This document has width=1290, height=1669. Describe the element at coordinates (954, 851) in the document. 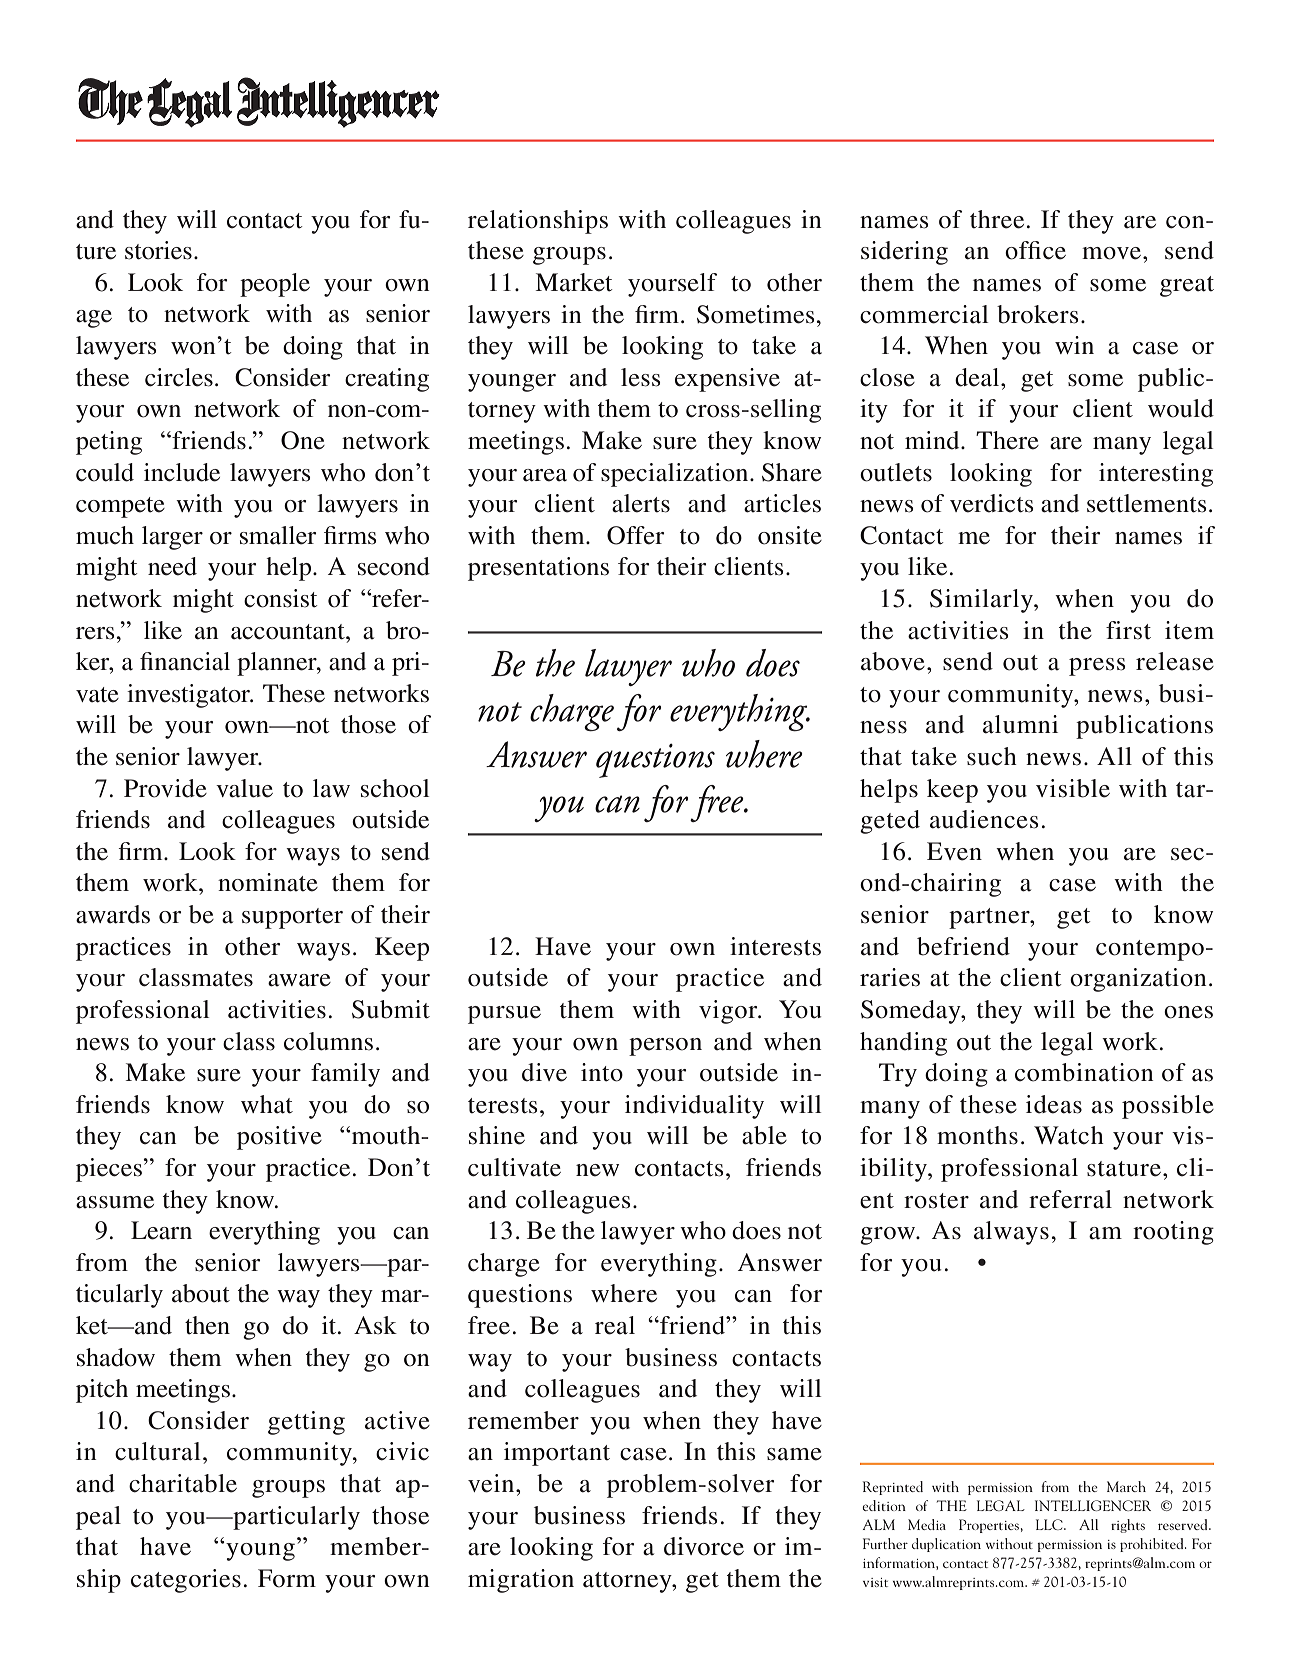

I see `Even` at that location.
